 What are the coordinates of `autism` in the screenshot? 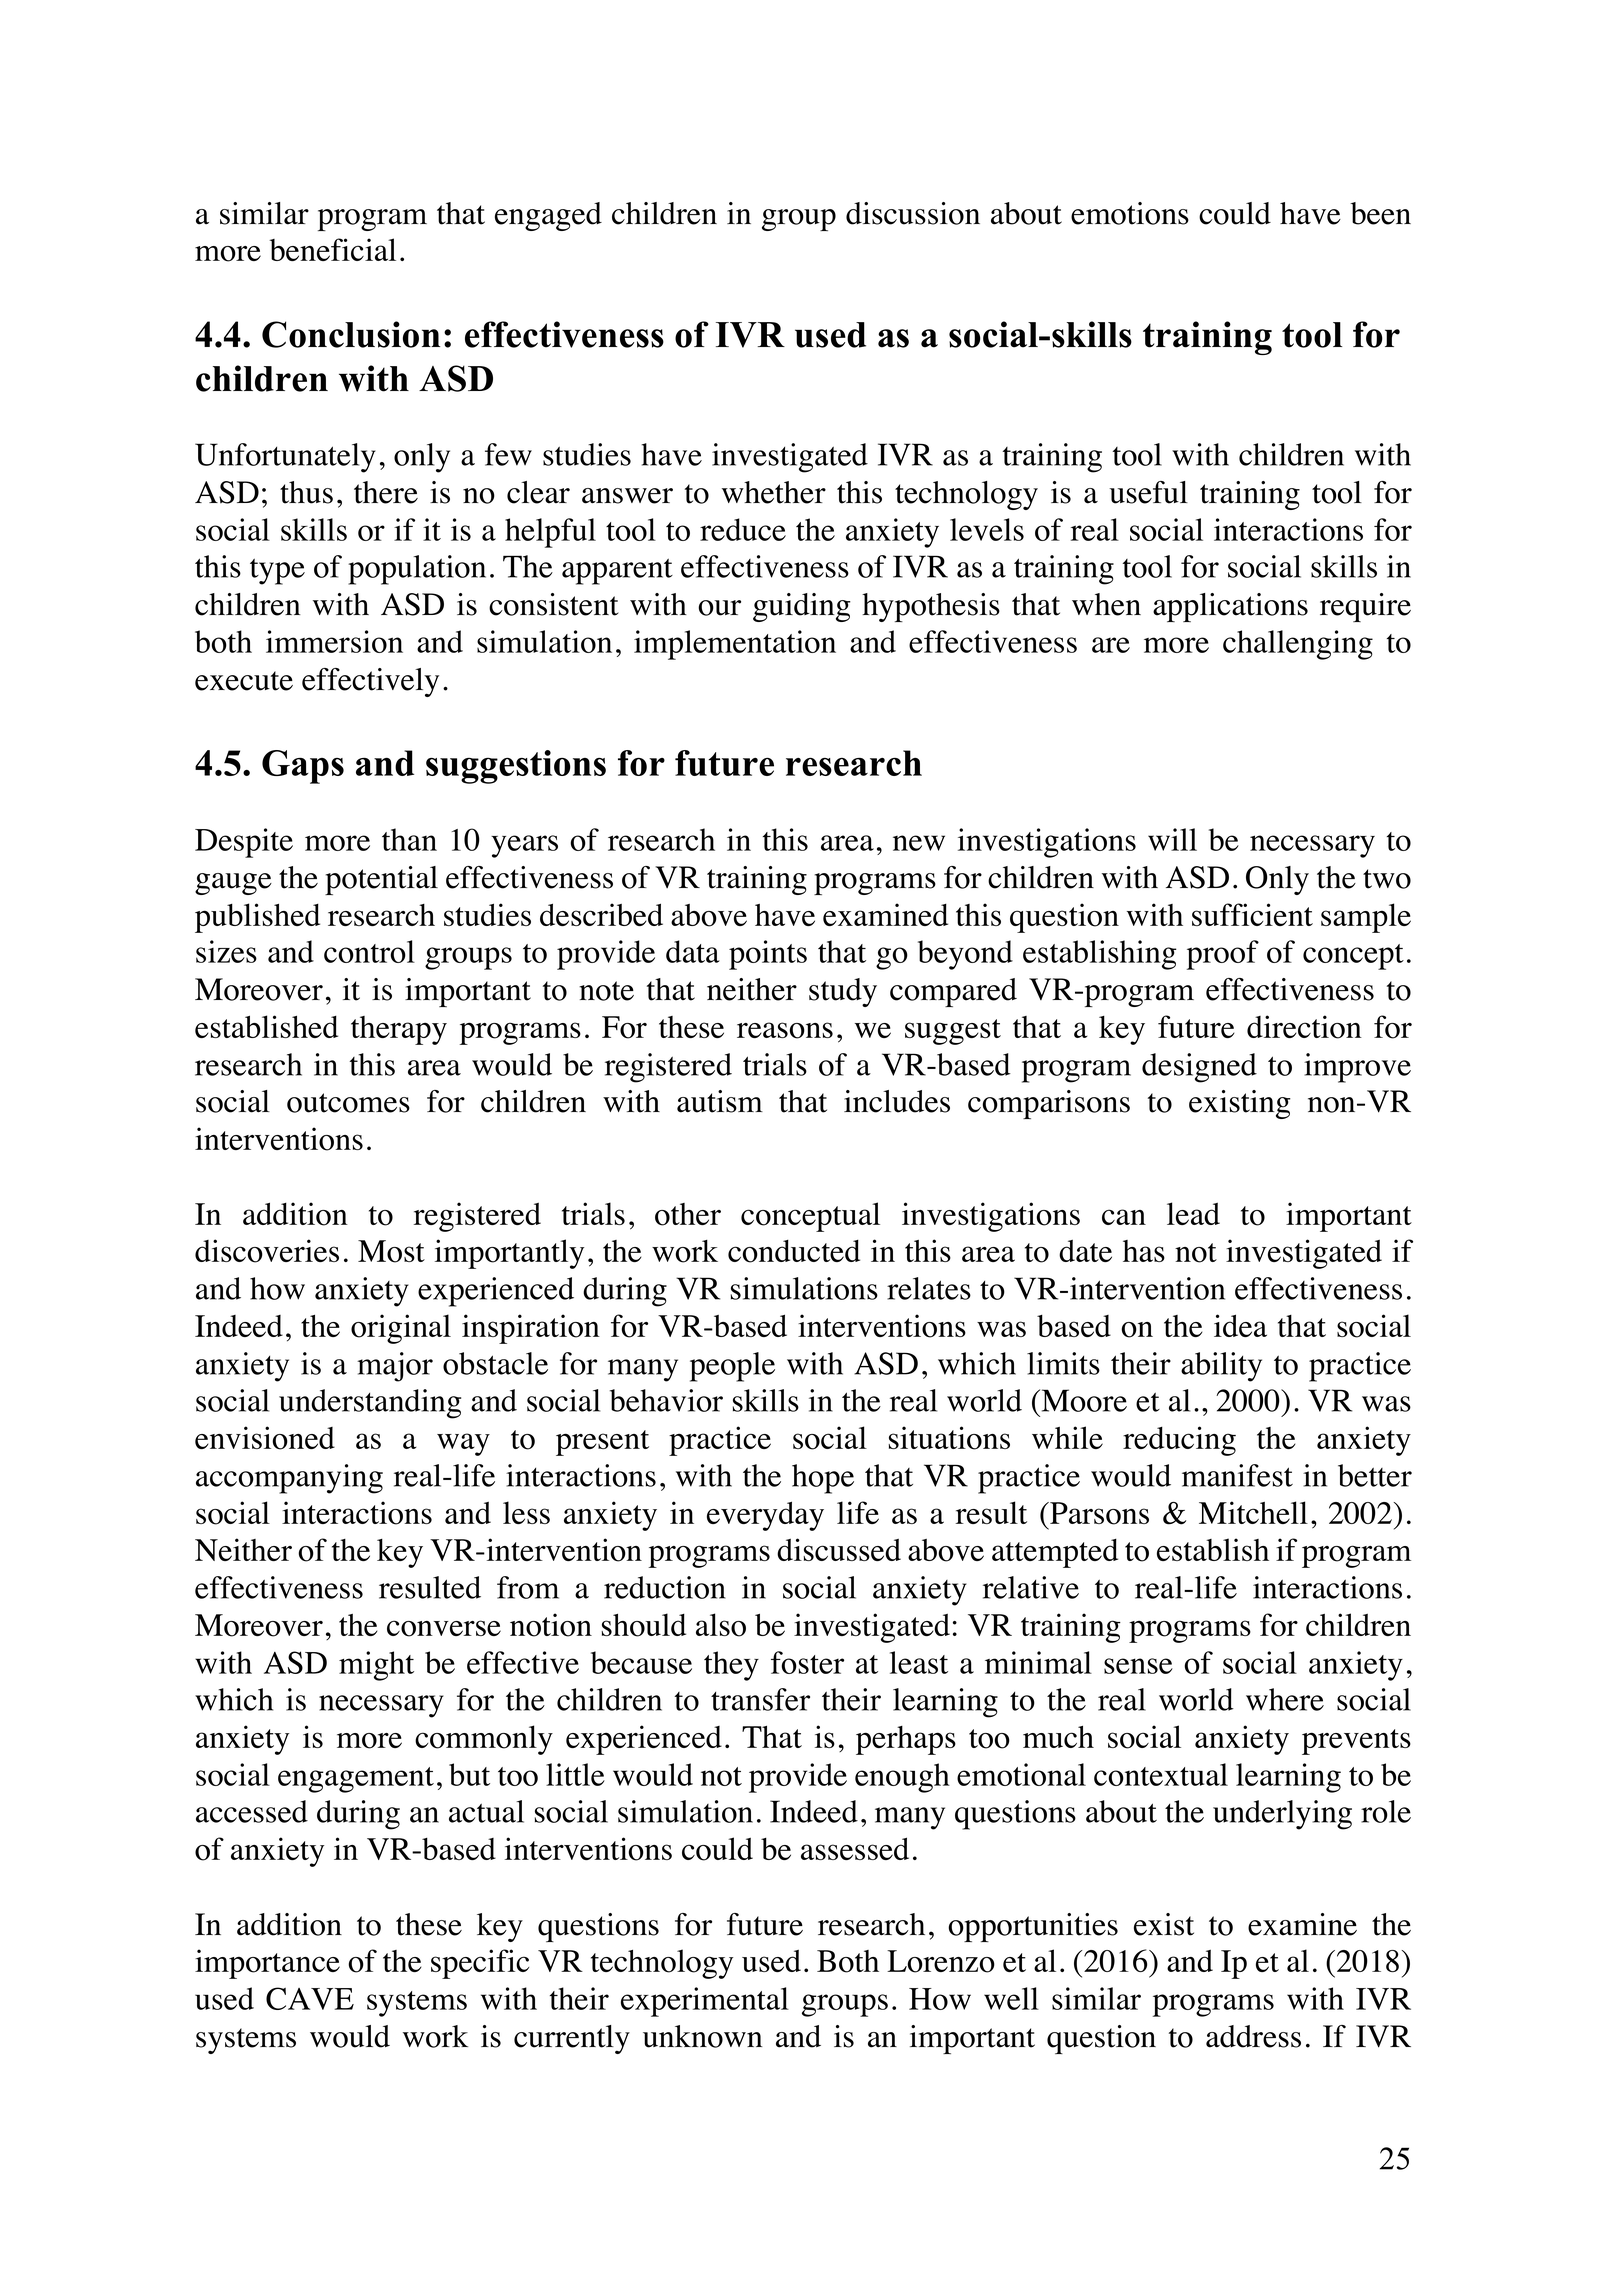 It's located at (720, 1101).
